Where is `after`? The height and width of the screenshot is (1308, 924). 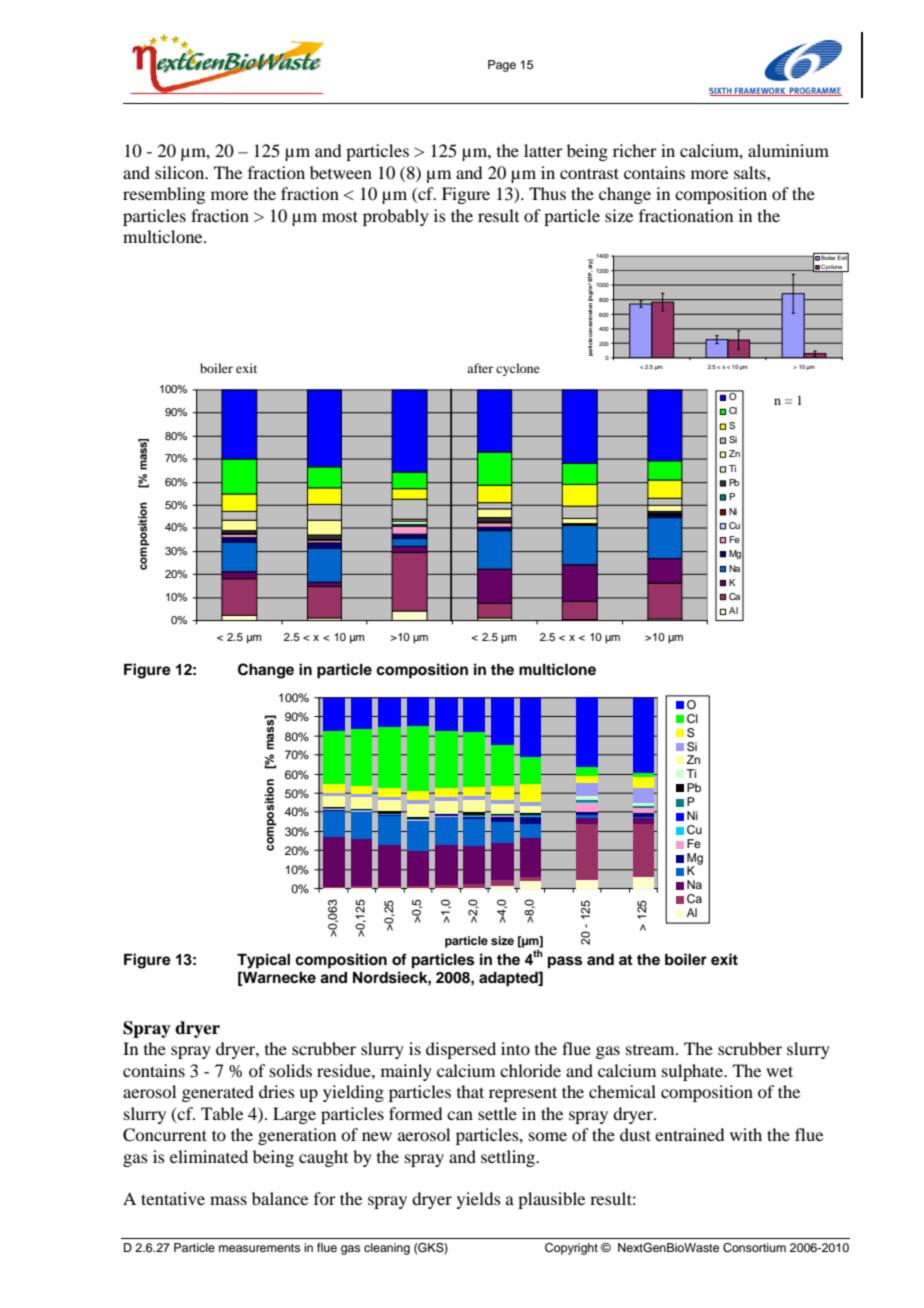 after is located at coordinates (480, 368).
